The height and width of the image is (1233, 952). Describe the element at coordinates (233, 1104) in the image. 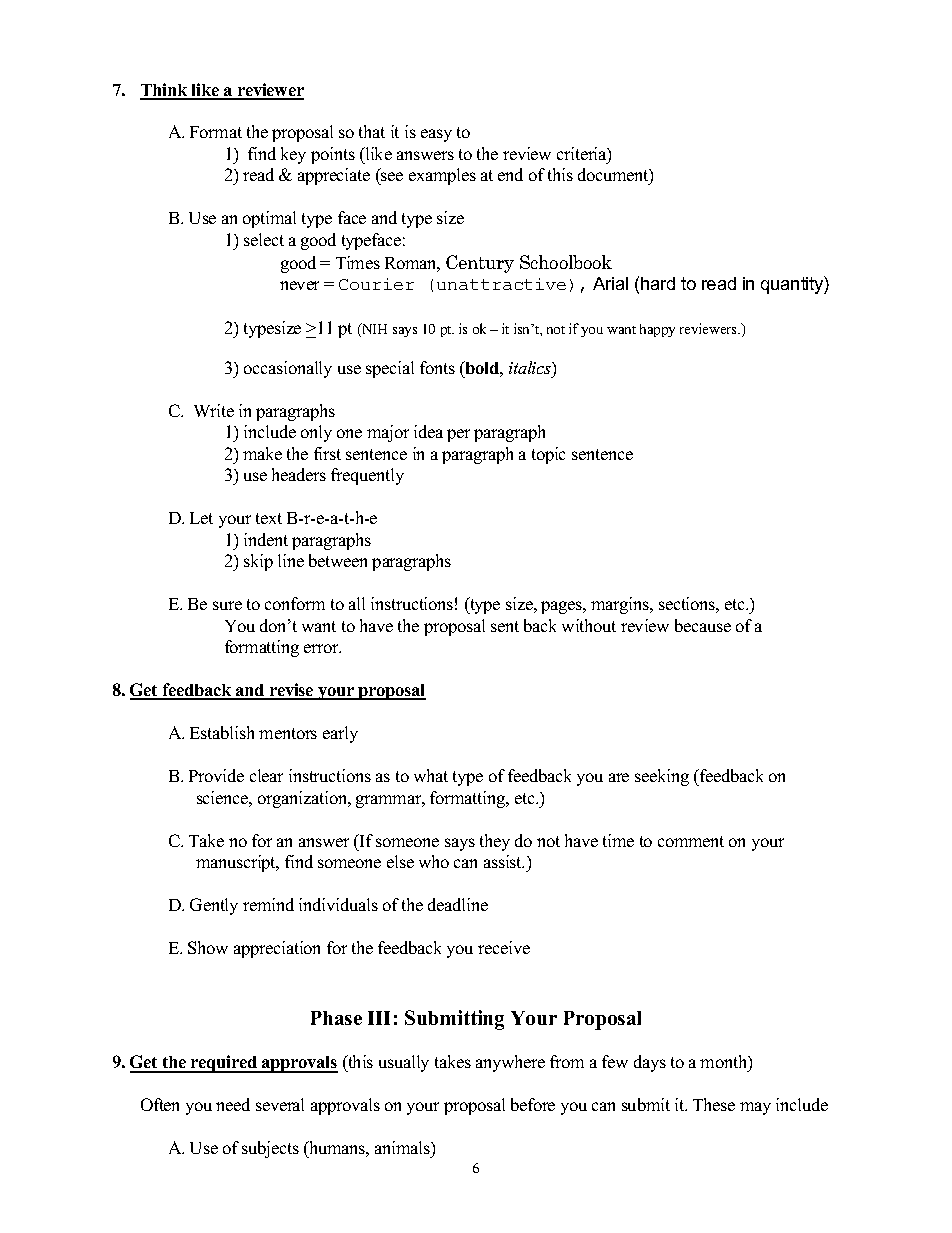

I see `need` at that location.
